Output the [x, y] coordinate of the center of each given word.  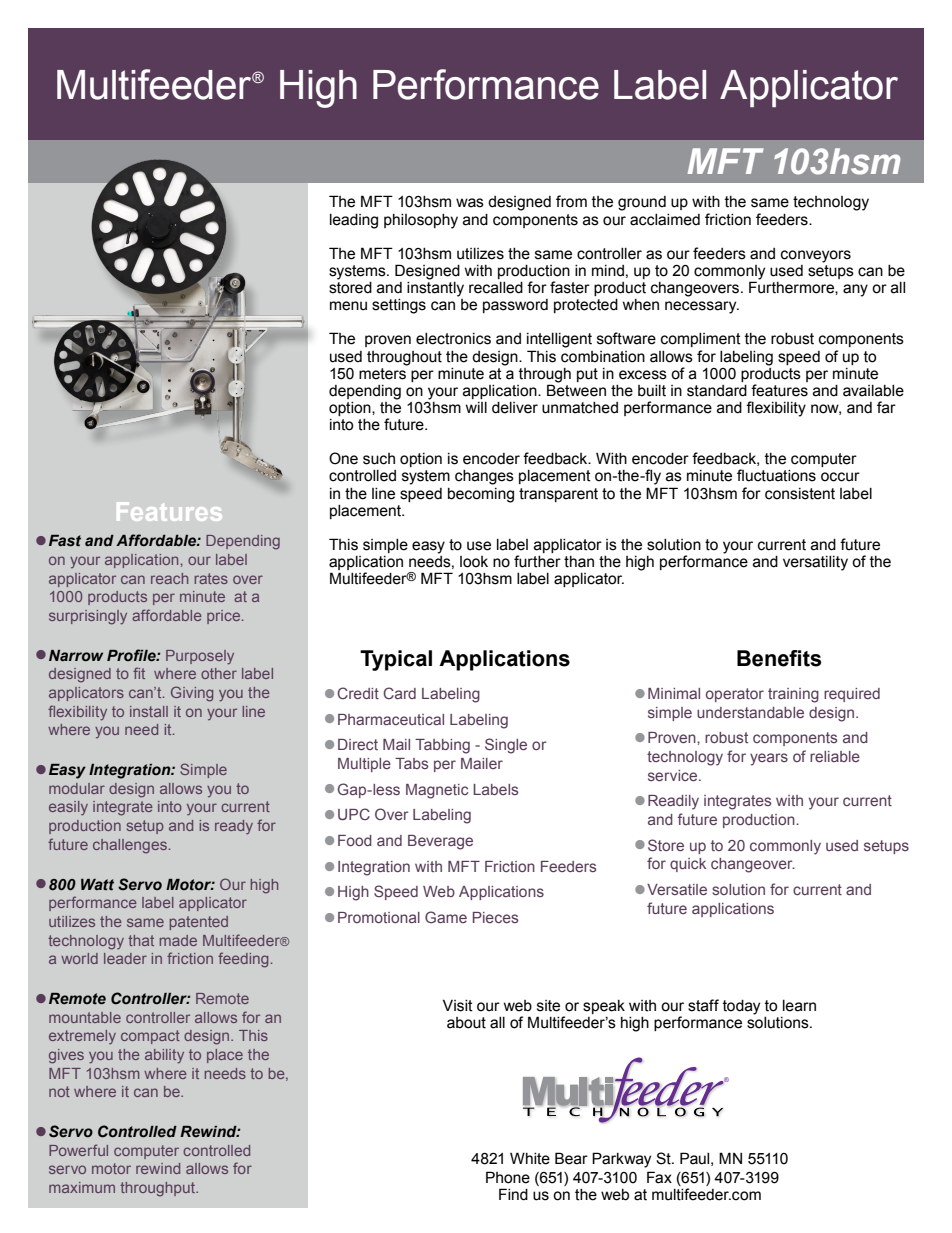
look [474, 562]
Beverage [440, 842]
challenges [130, 846]
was [470, 203]
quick [688, 865]
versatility [815, 563]
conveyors [816, 256]
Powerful [78, 1150]
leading [354, 221]
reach [169, 578]
